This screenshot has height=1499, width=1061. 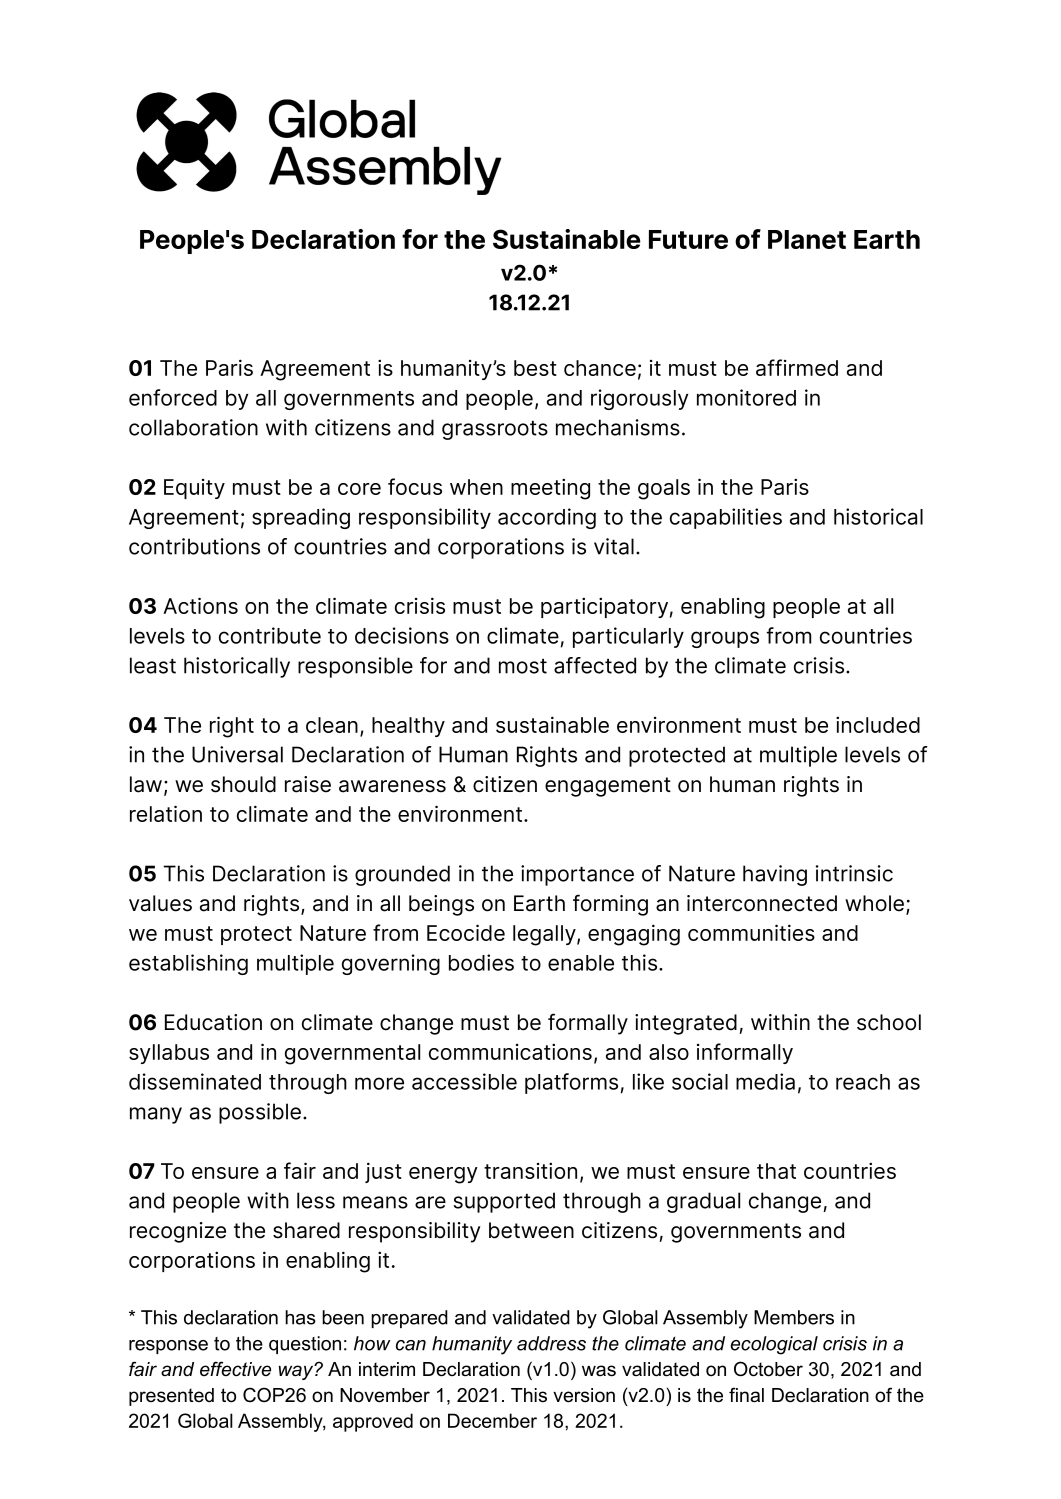 What do you see at coordinates (235, 1369) in the screenshot?
I see `effective` at bounding box center [235, 1369].
